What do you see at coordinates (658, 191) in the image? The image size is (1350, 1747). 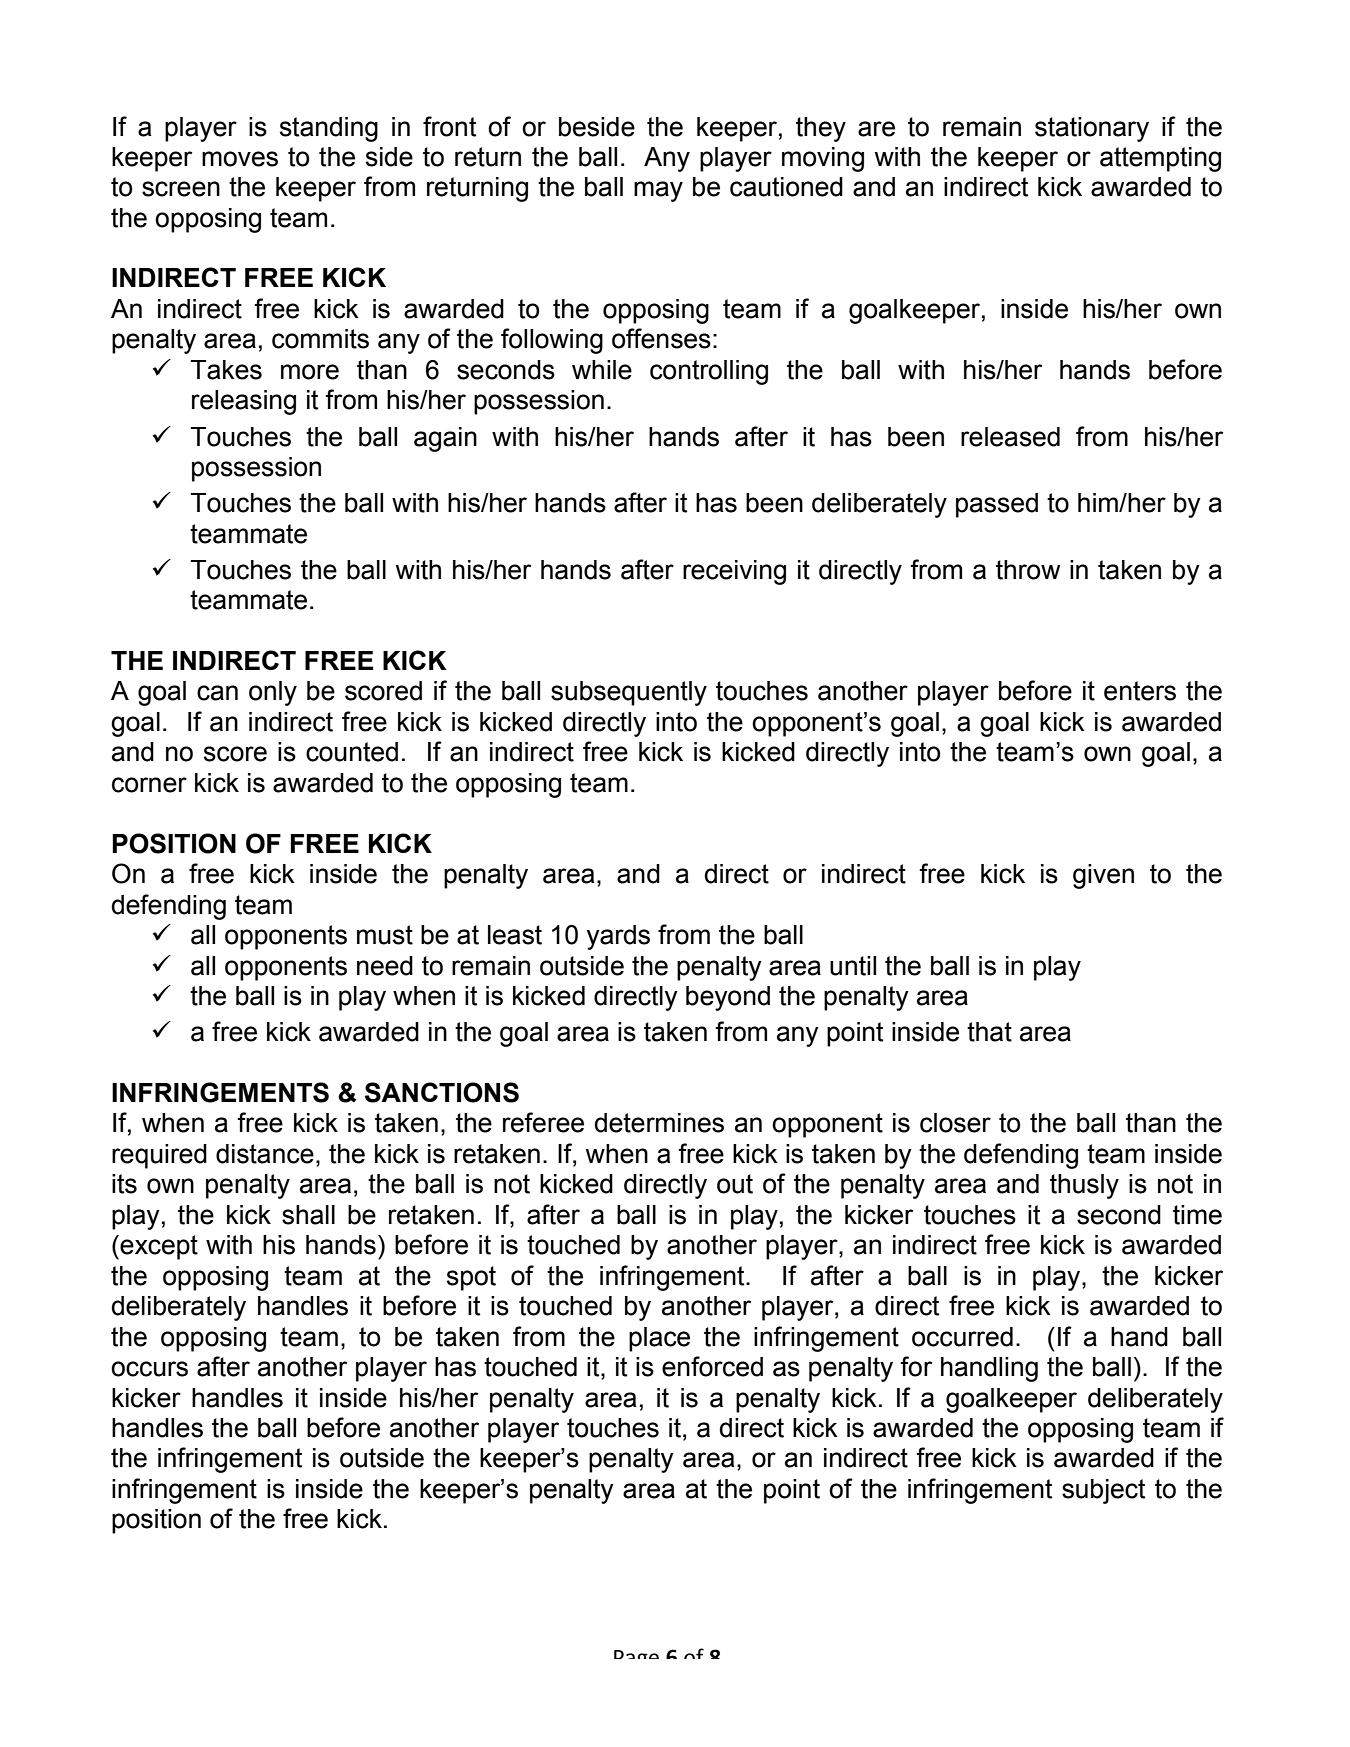 I see `may` at bounding box center [658, 191].
